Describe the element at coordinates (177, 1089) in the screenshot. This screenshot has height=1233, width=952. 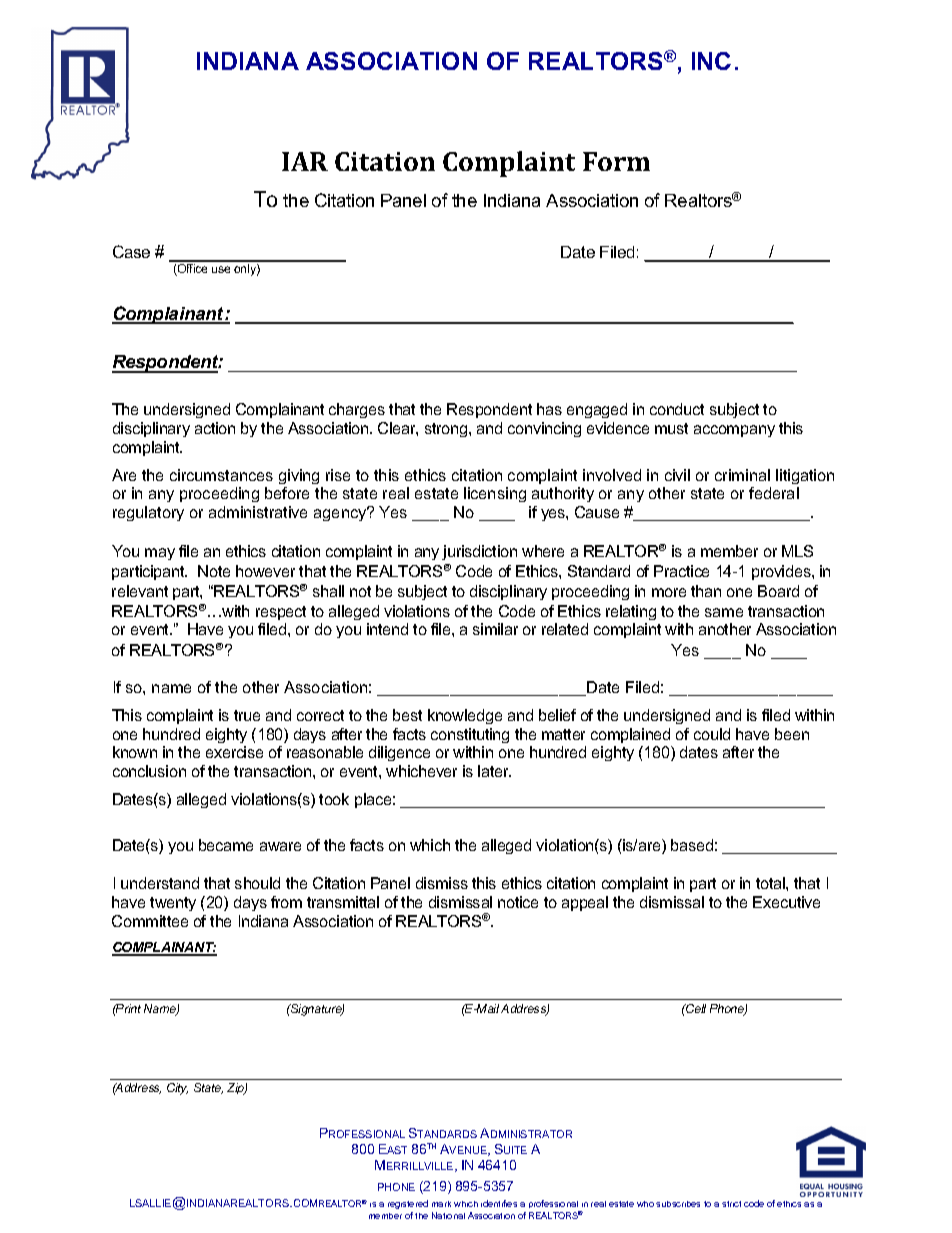
I see `City` at that location.
